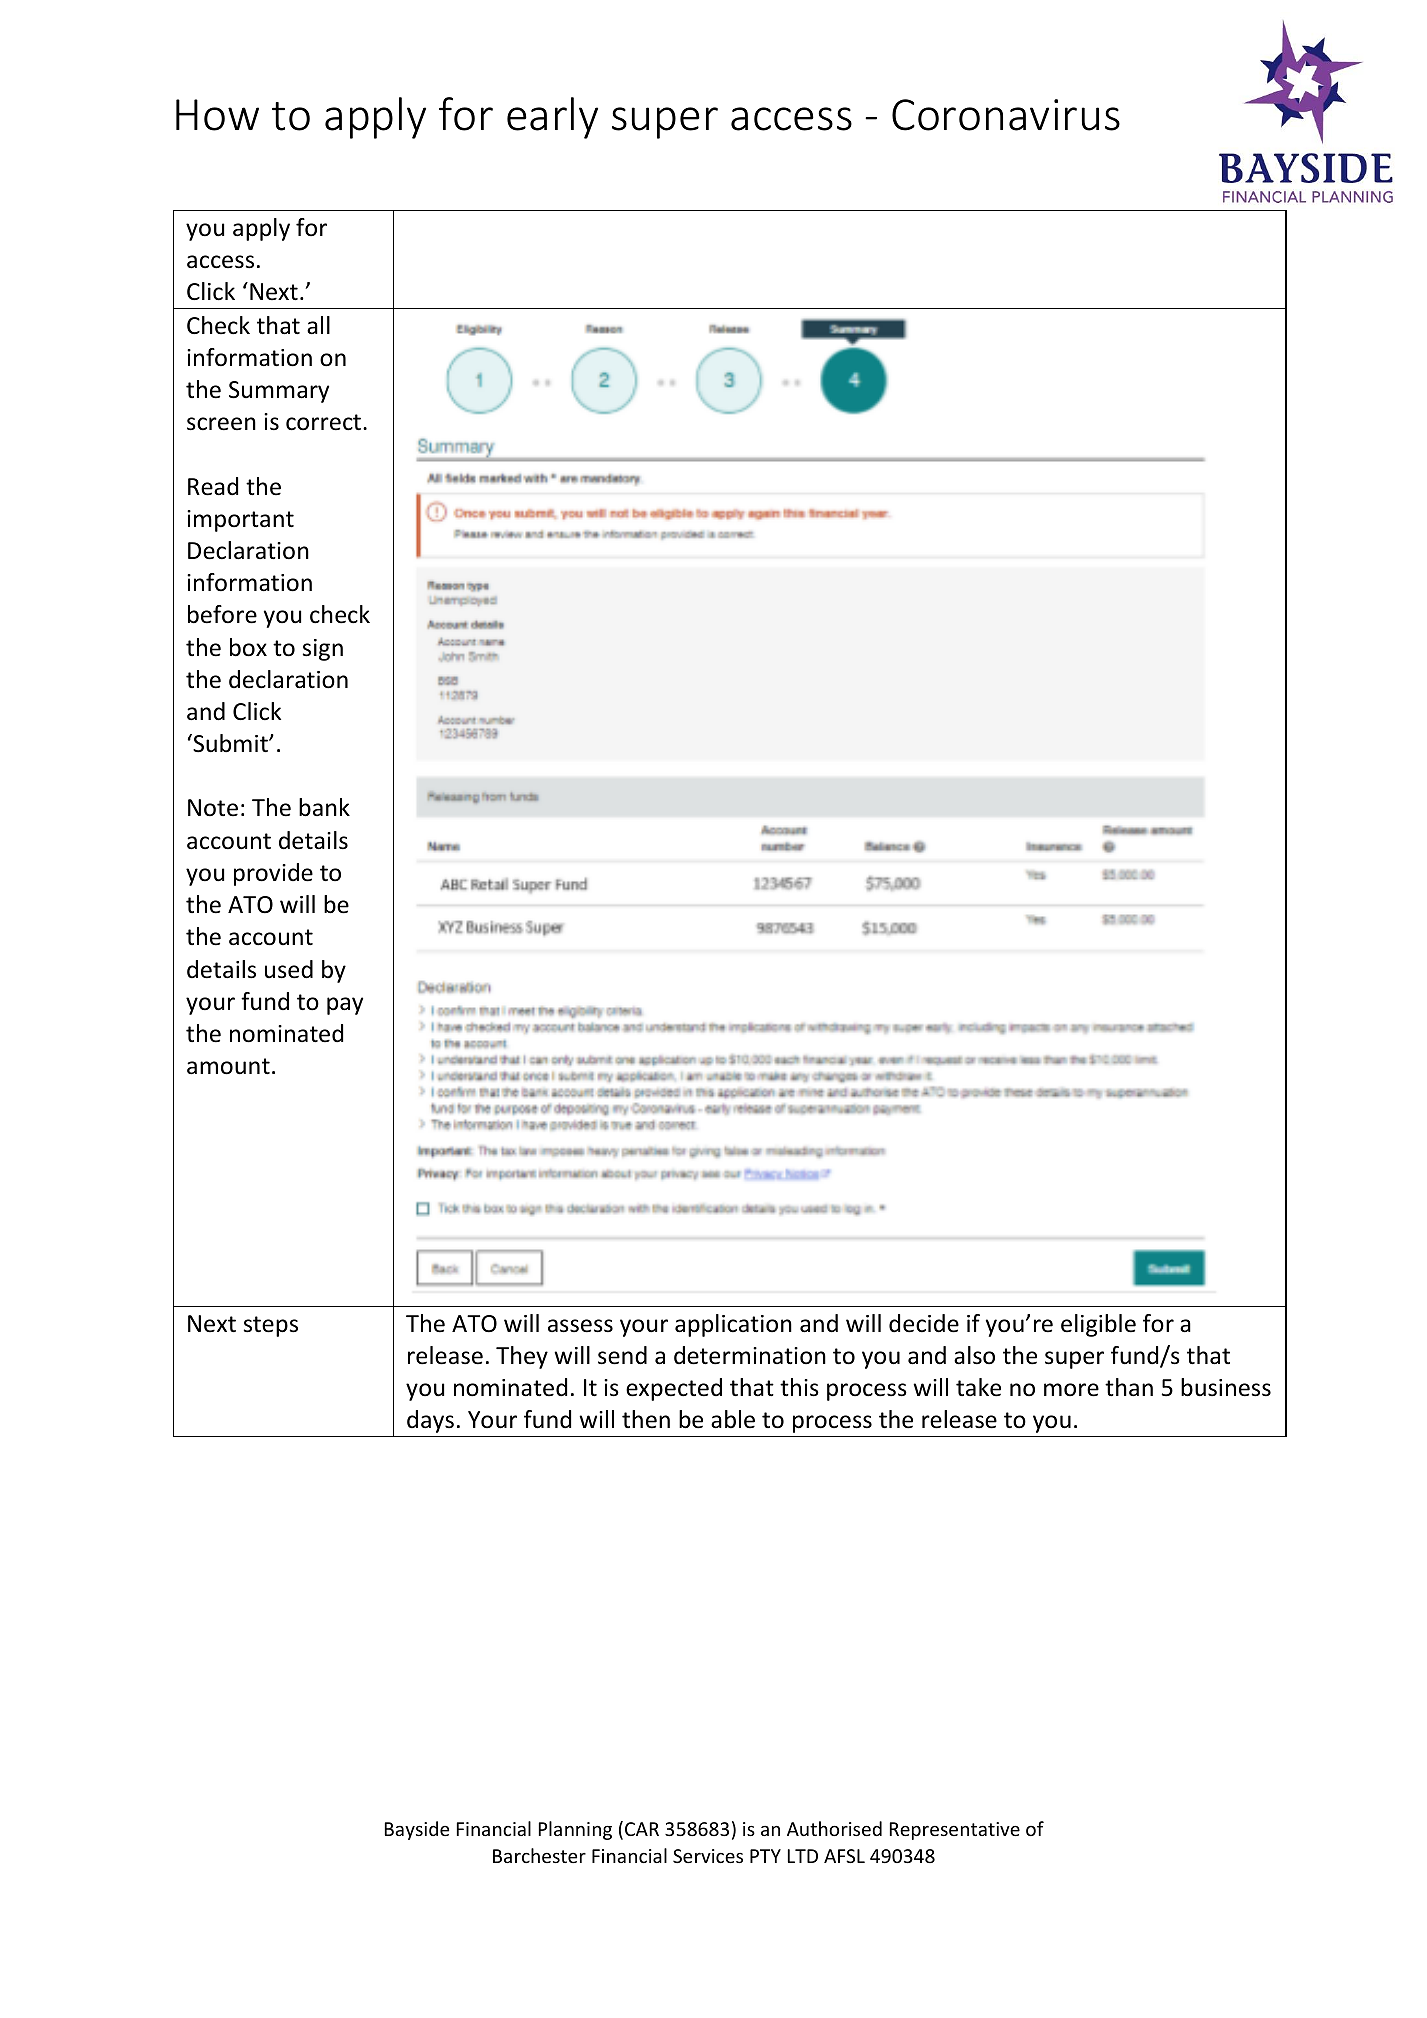 Image resolution: width=1427 pixels, height=2018 pixels. I want to click on Services, so click(708, 1856).
